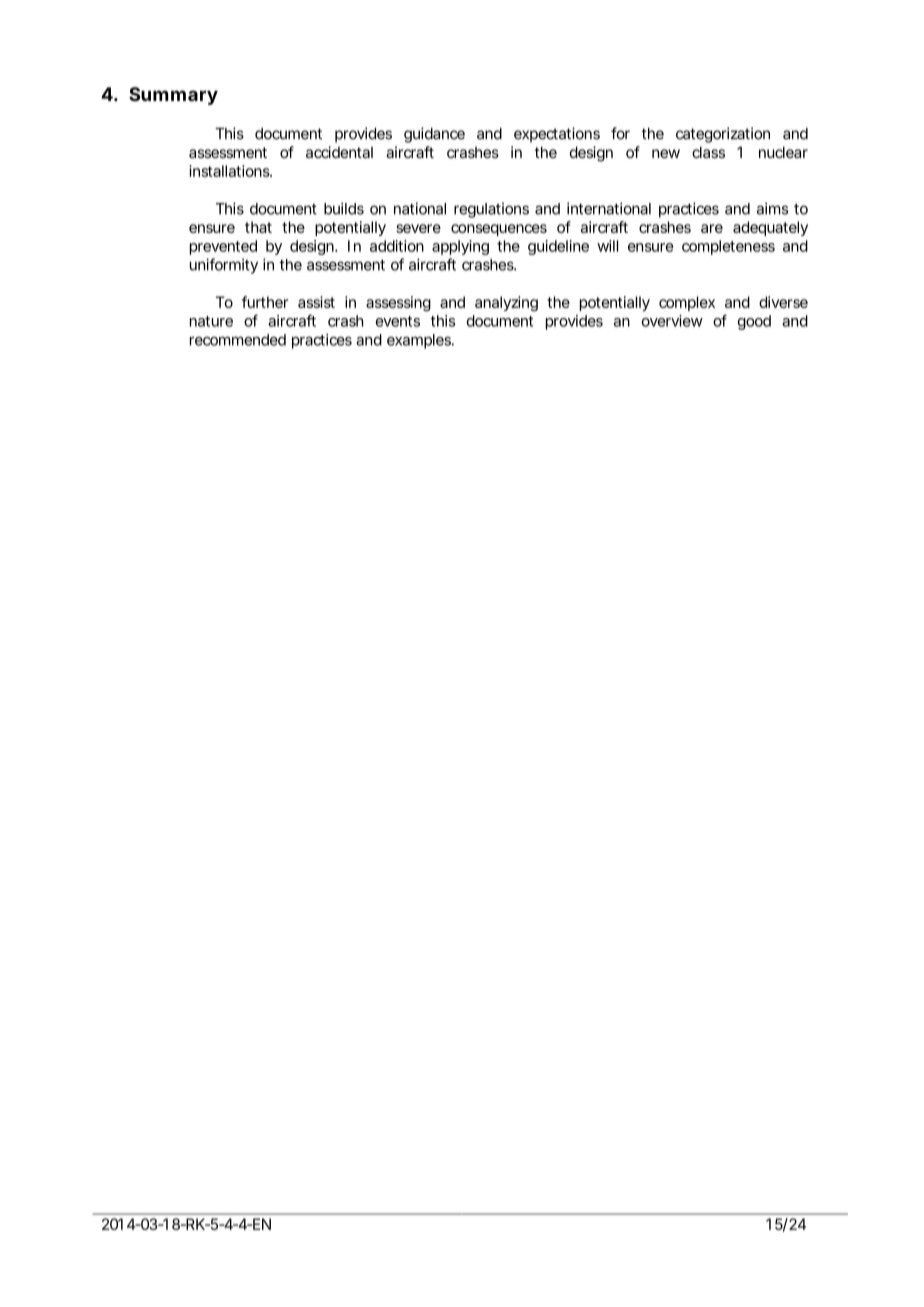  What do you see at coordinates (434, 135) in the screenshot?
I see `guidance` at bounding box center [434, 135].
